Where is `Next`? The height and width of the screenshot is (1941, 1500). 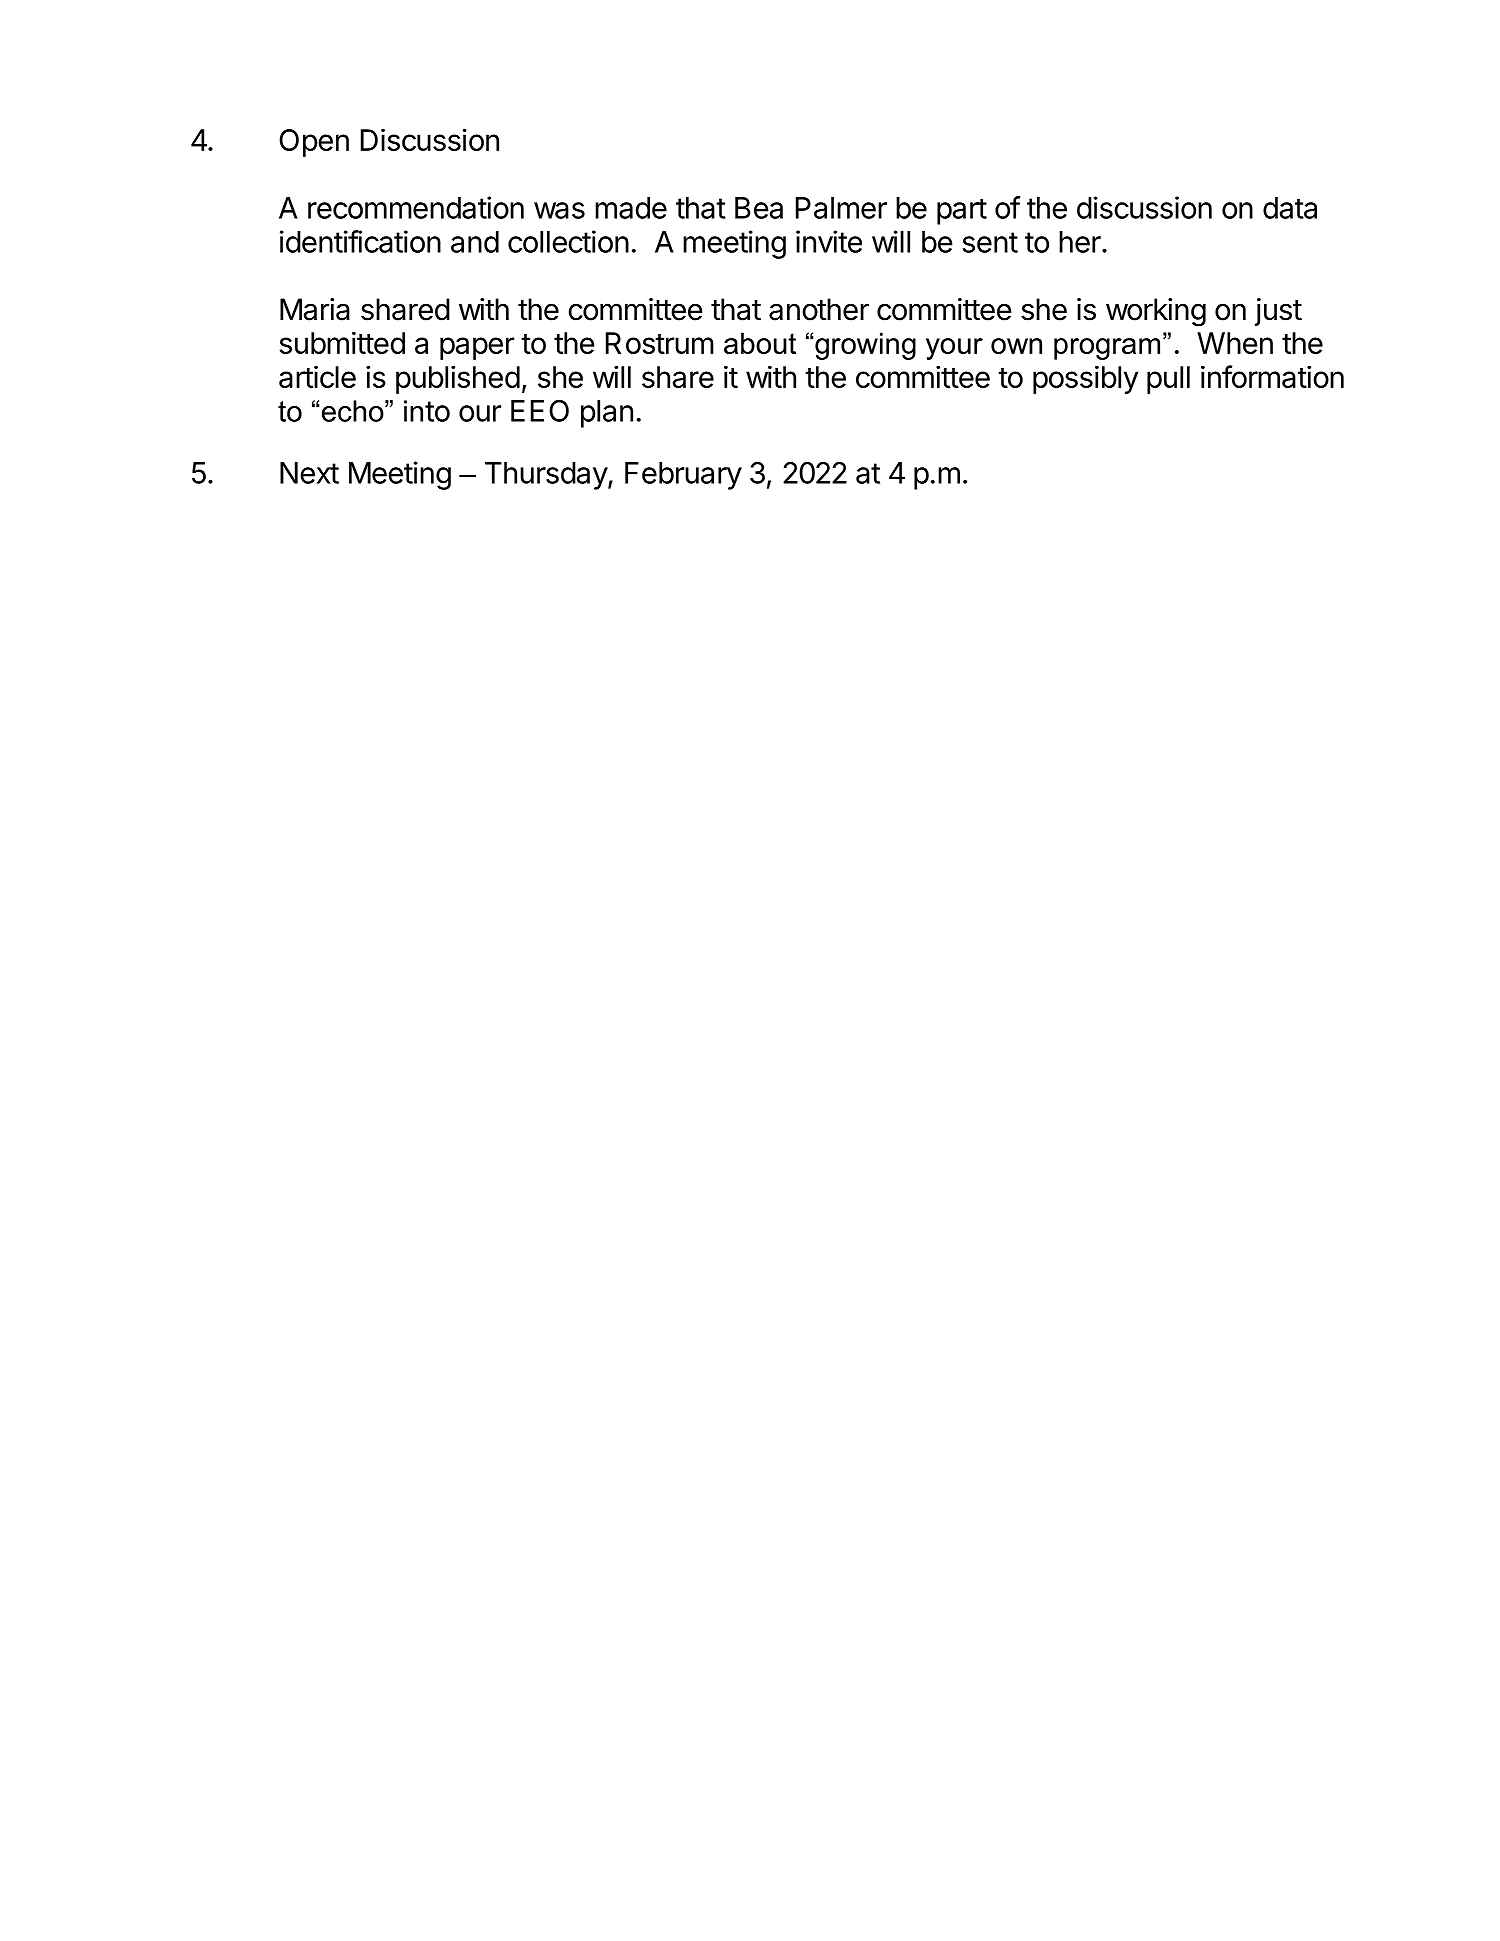 Next is located at coordinates (309, 473).
